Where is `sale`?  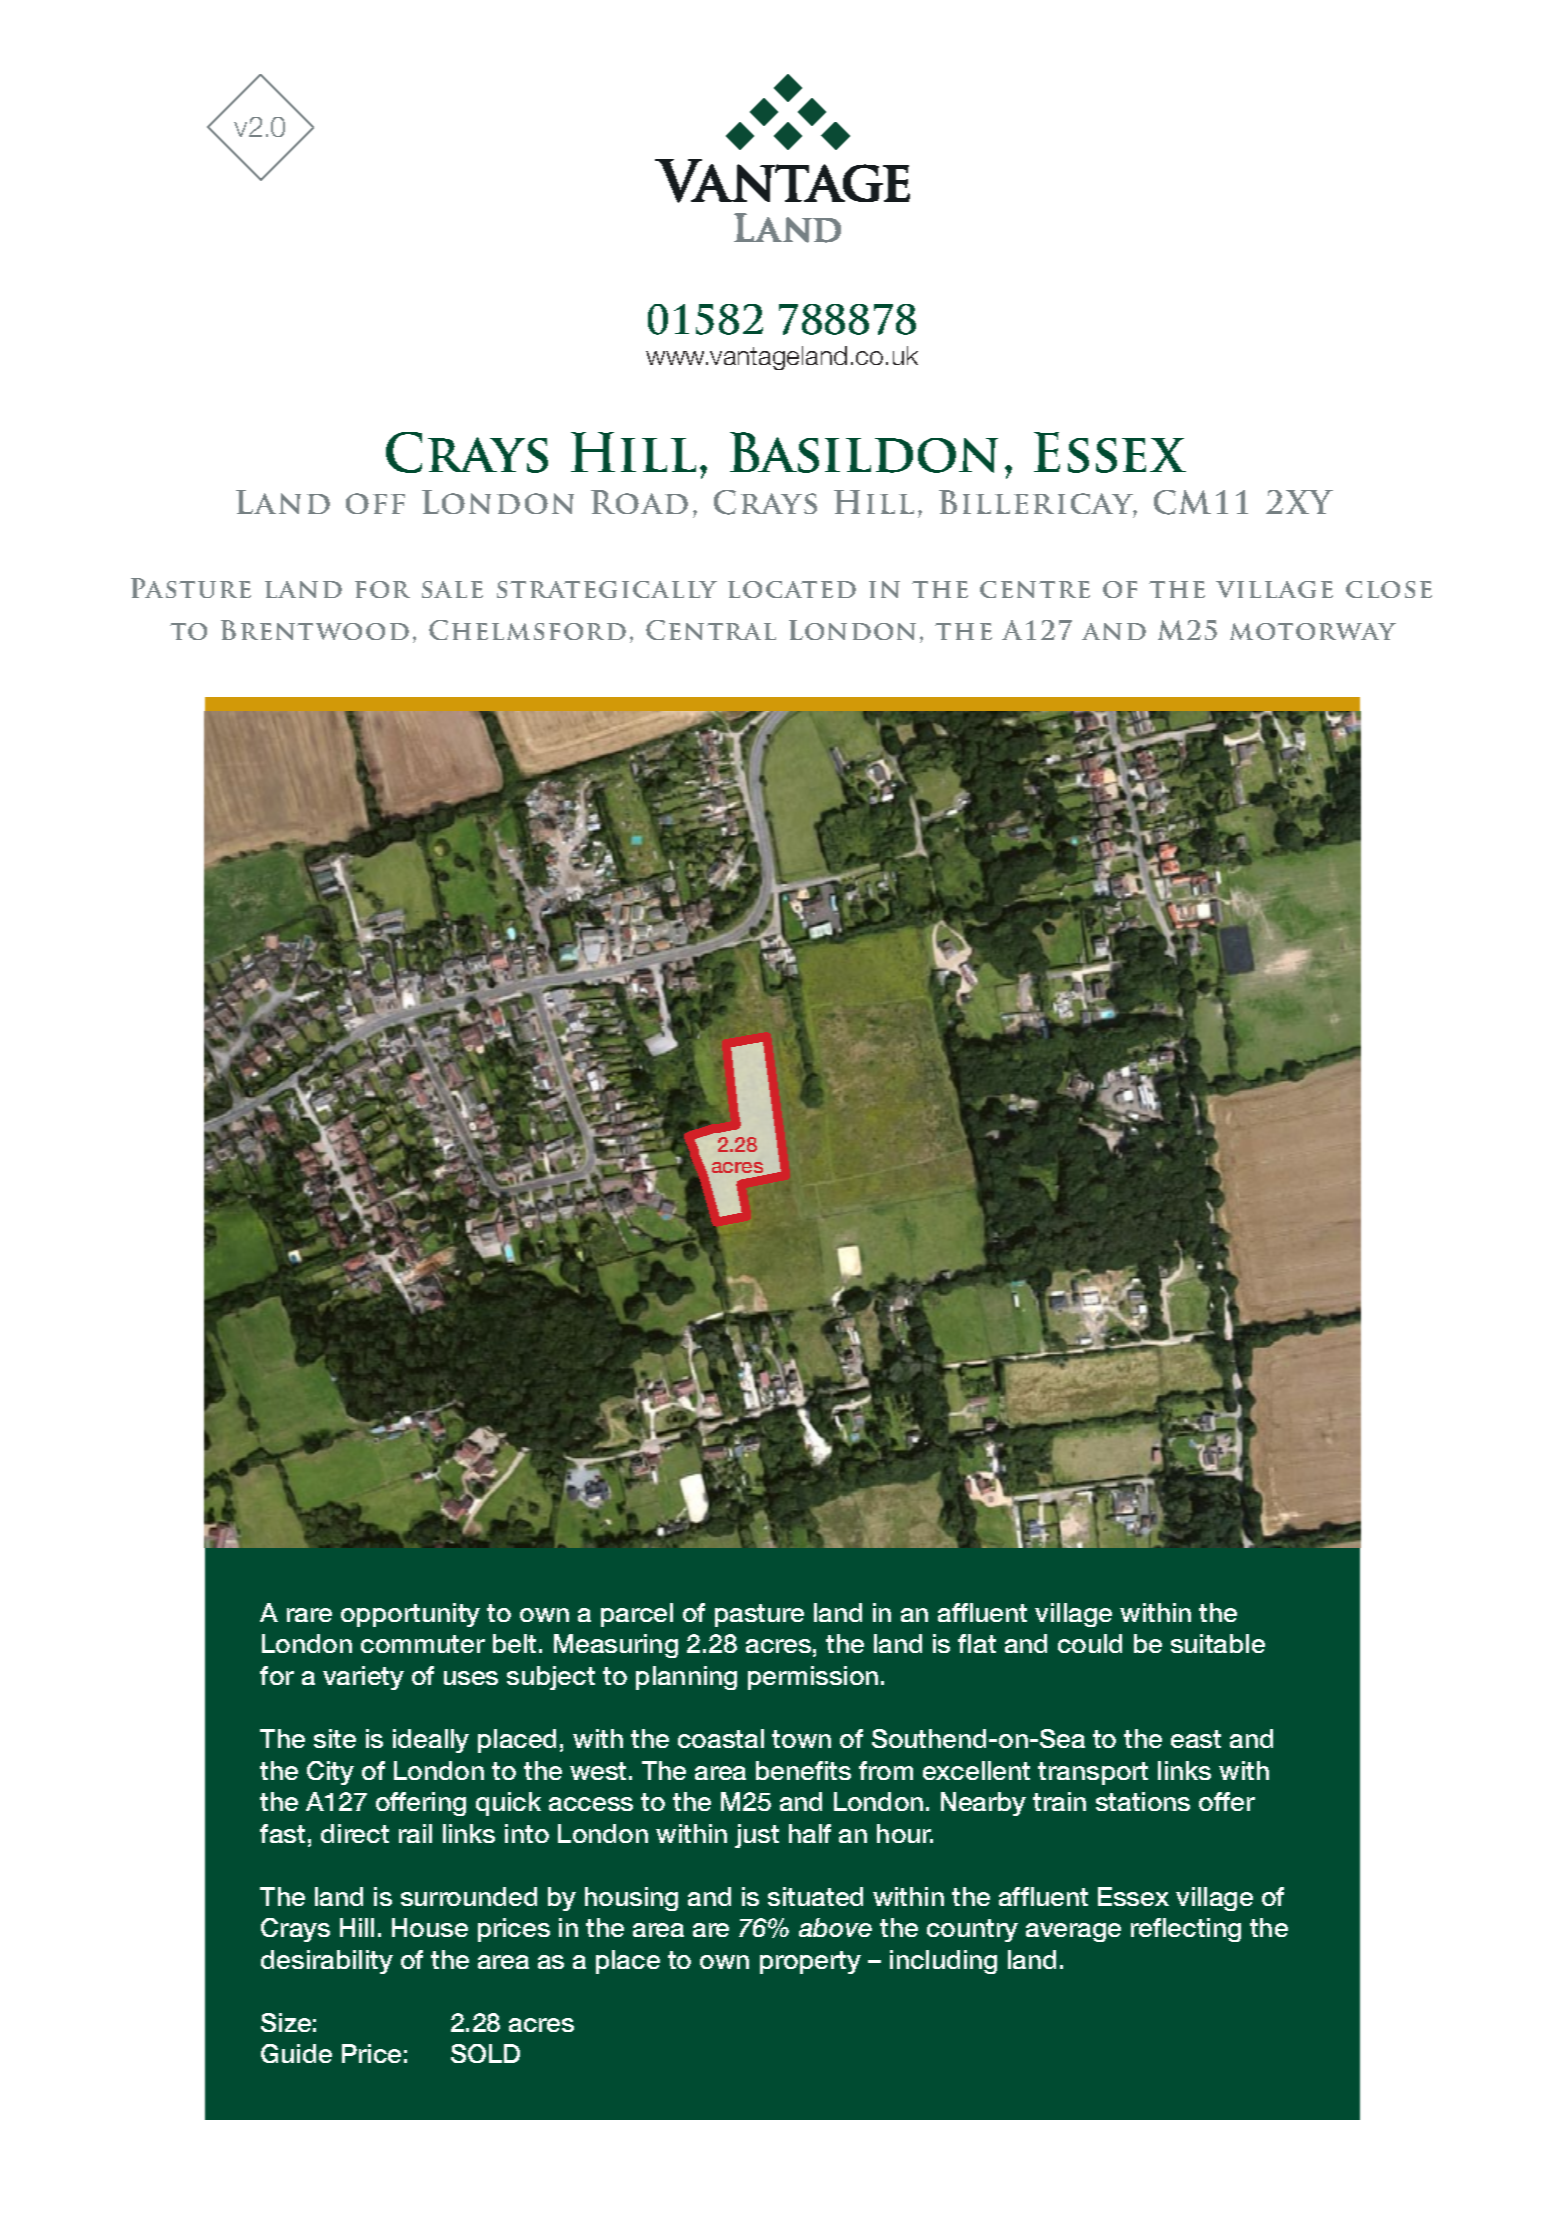
sale is located at coordinates (452, 589).
